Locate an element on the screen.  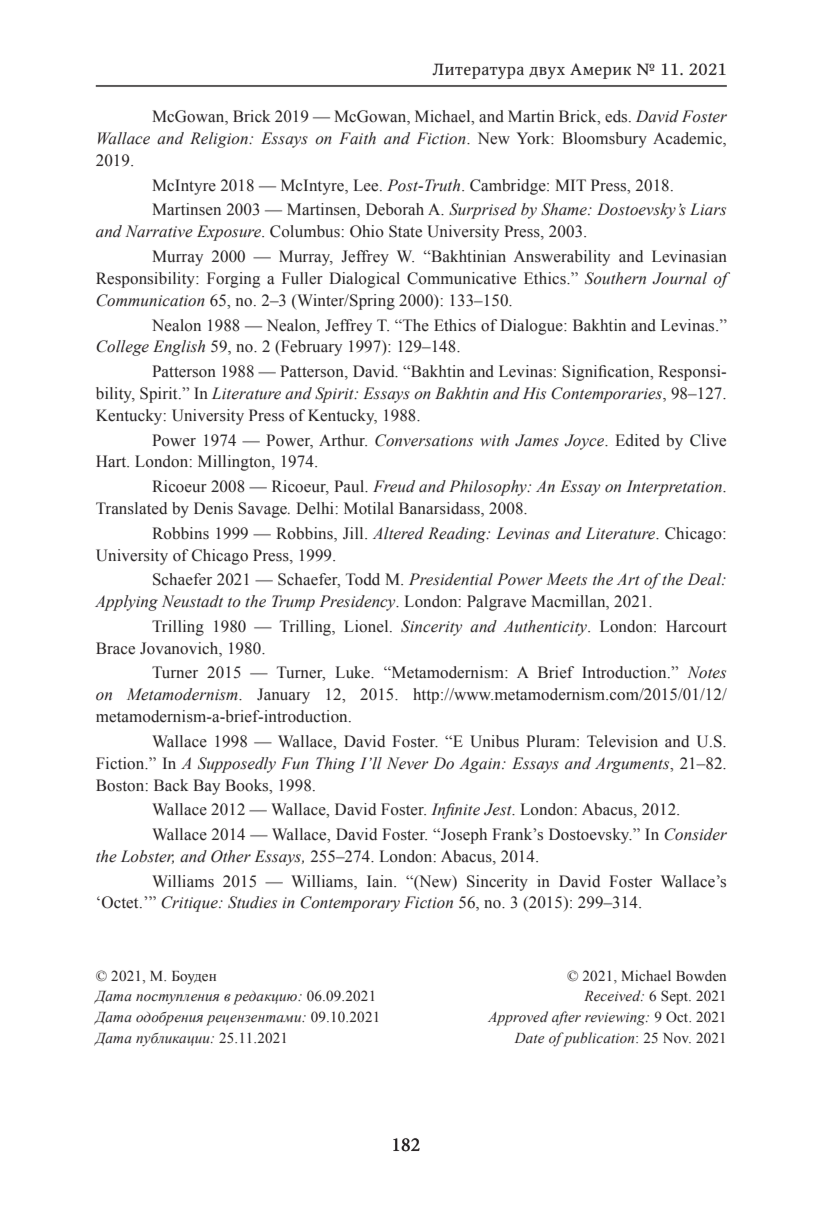
Approved is located at coordinates (518, 1018).
